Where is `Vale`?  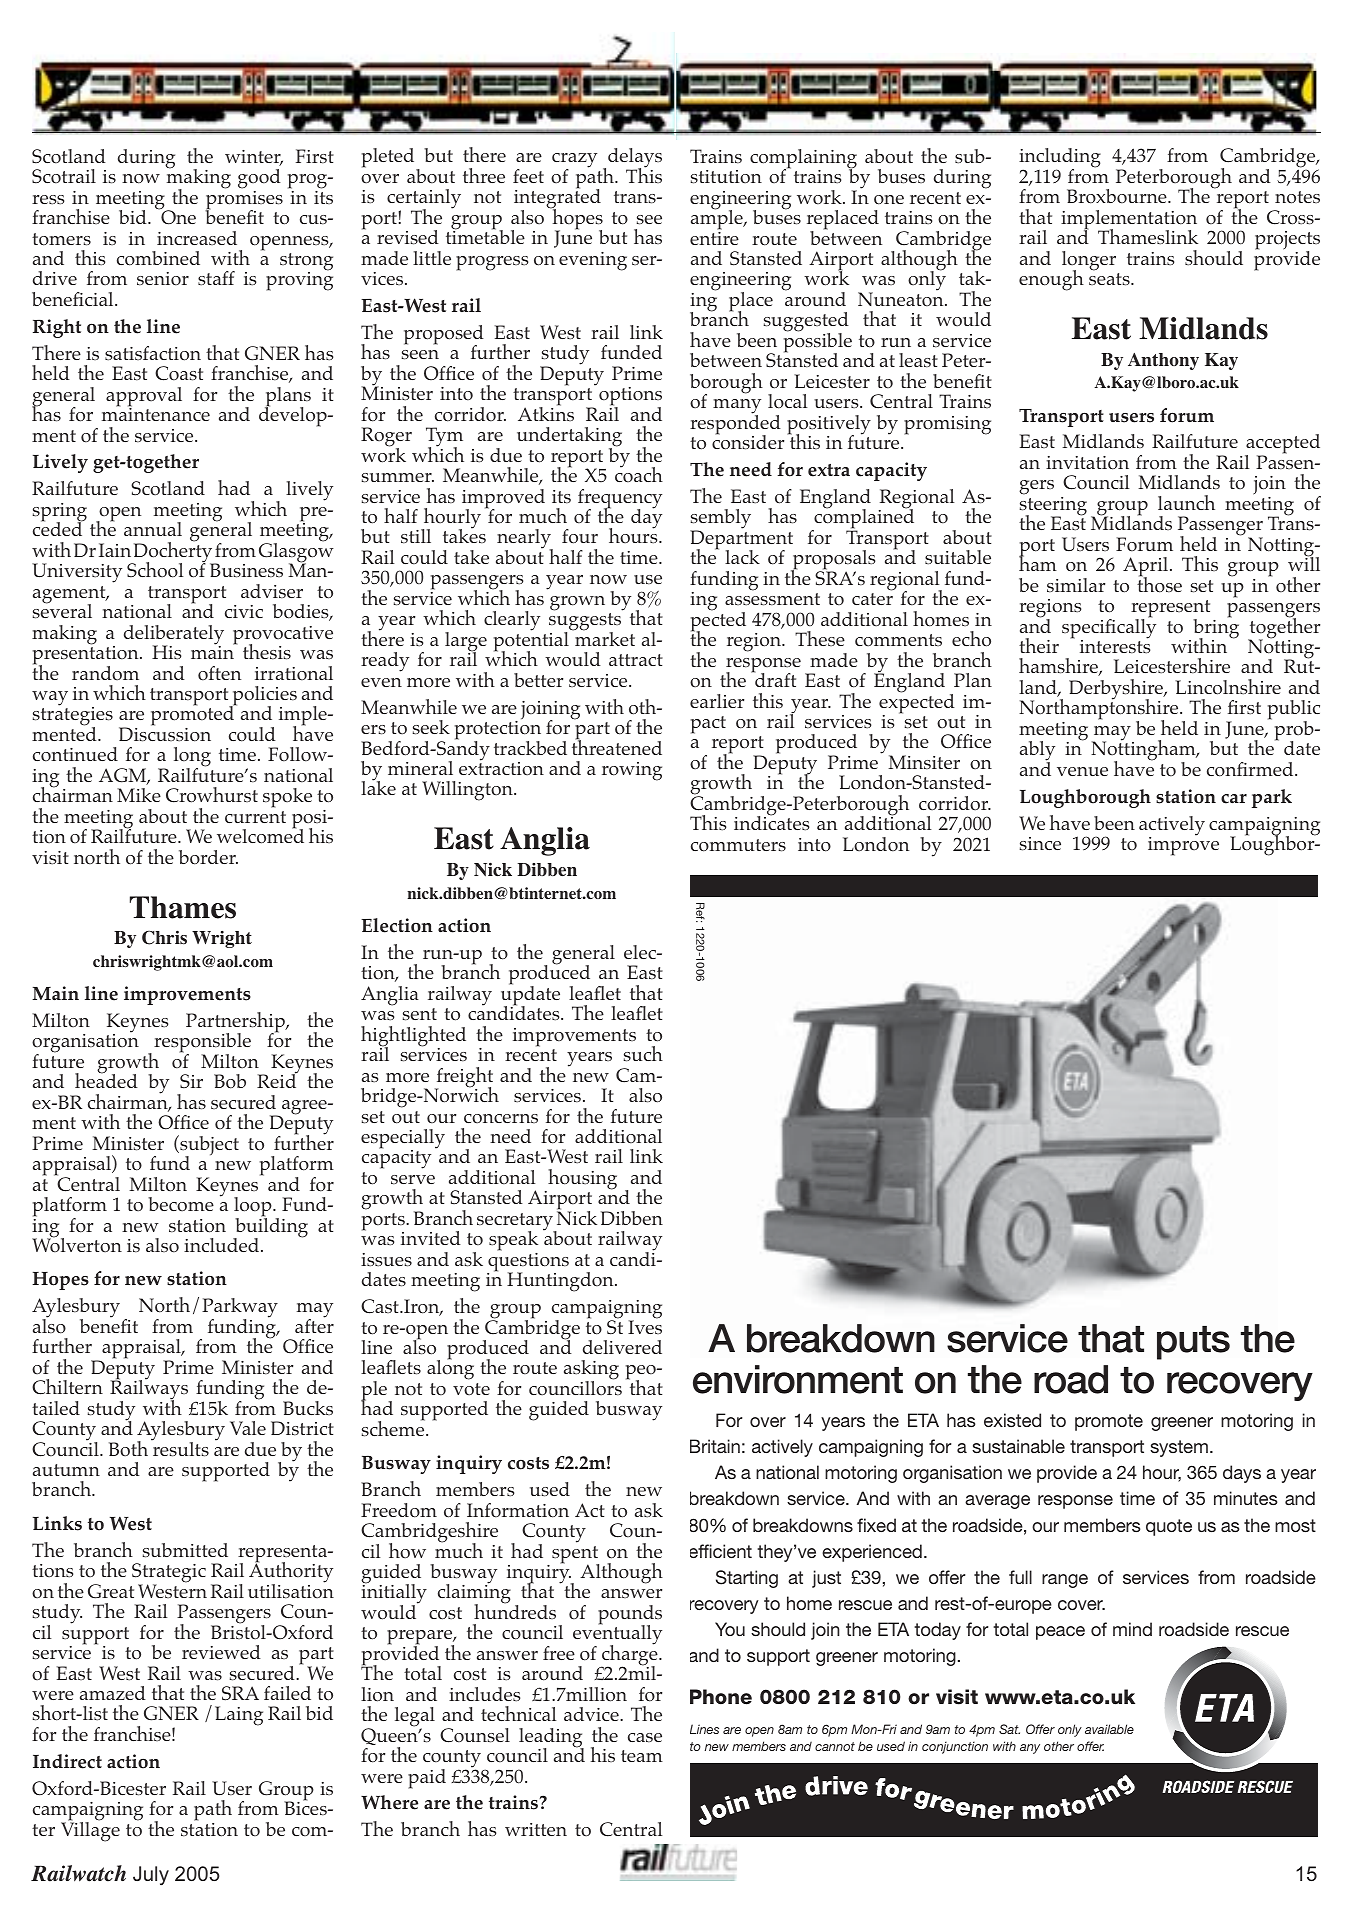
Vale is located at coordinates (248, 1428).
